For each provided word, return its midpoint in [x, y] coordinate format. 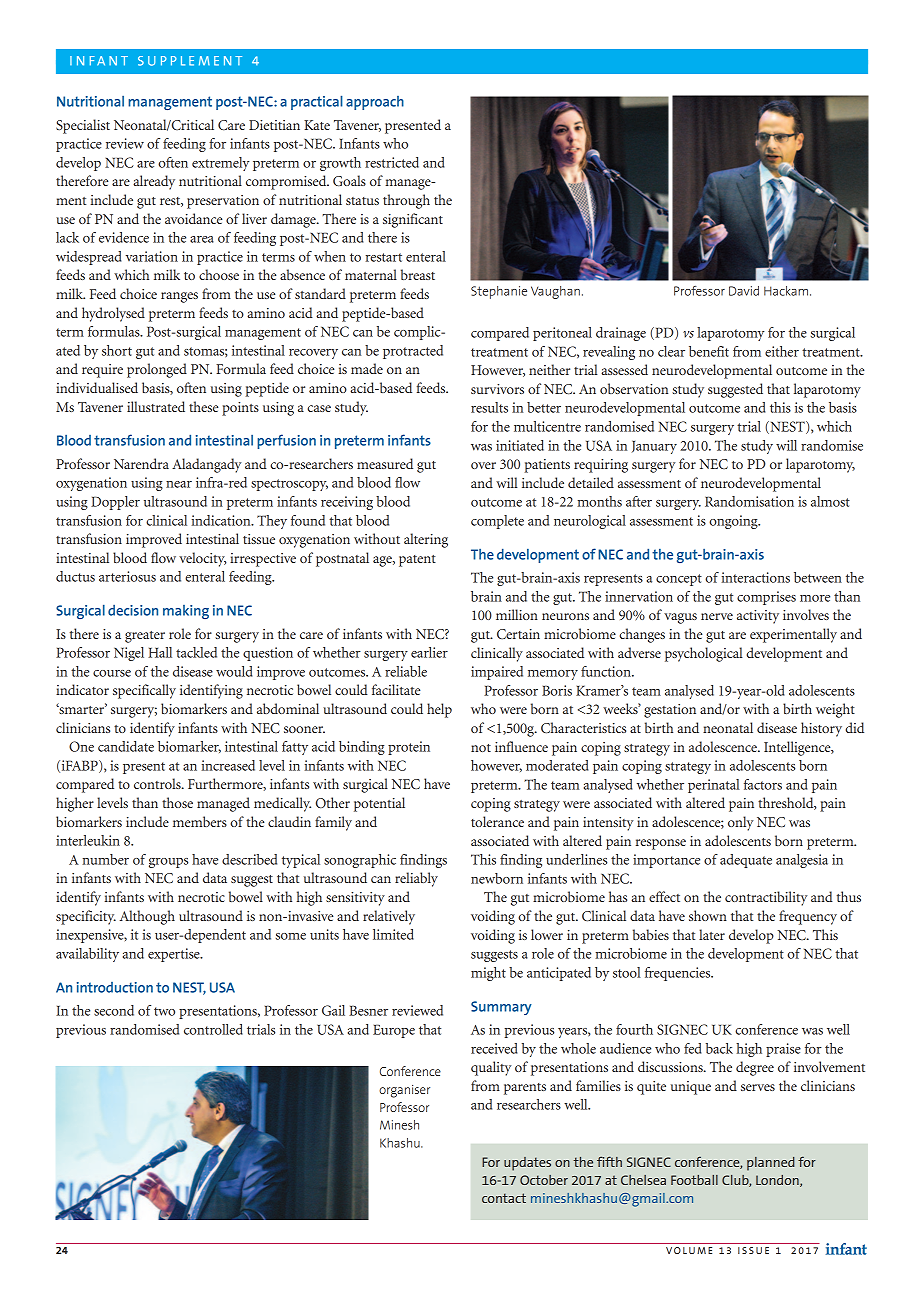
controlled [213, 1029]
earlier [429, 652]
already [154, 182]
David [744, 291]
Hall [160, 652]
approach [375, 103]
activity [758, 617]
